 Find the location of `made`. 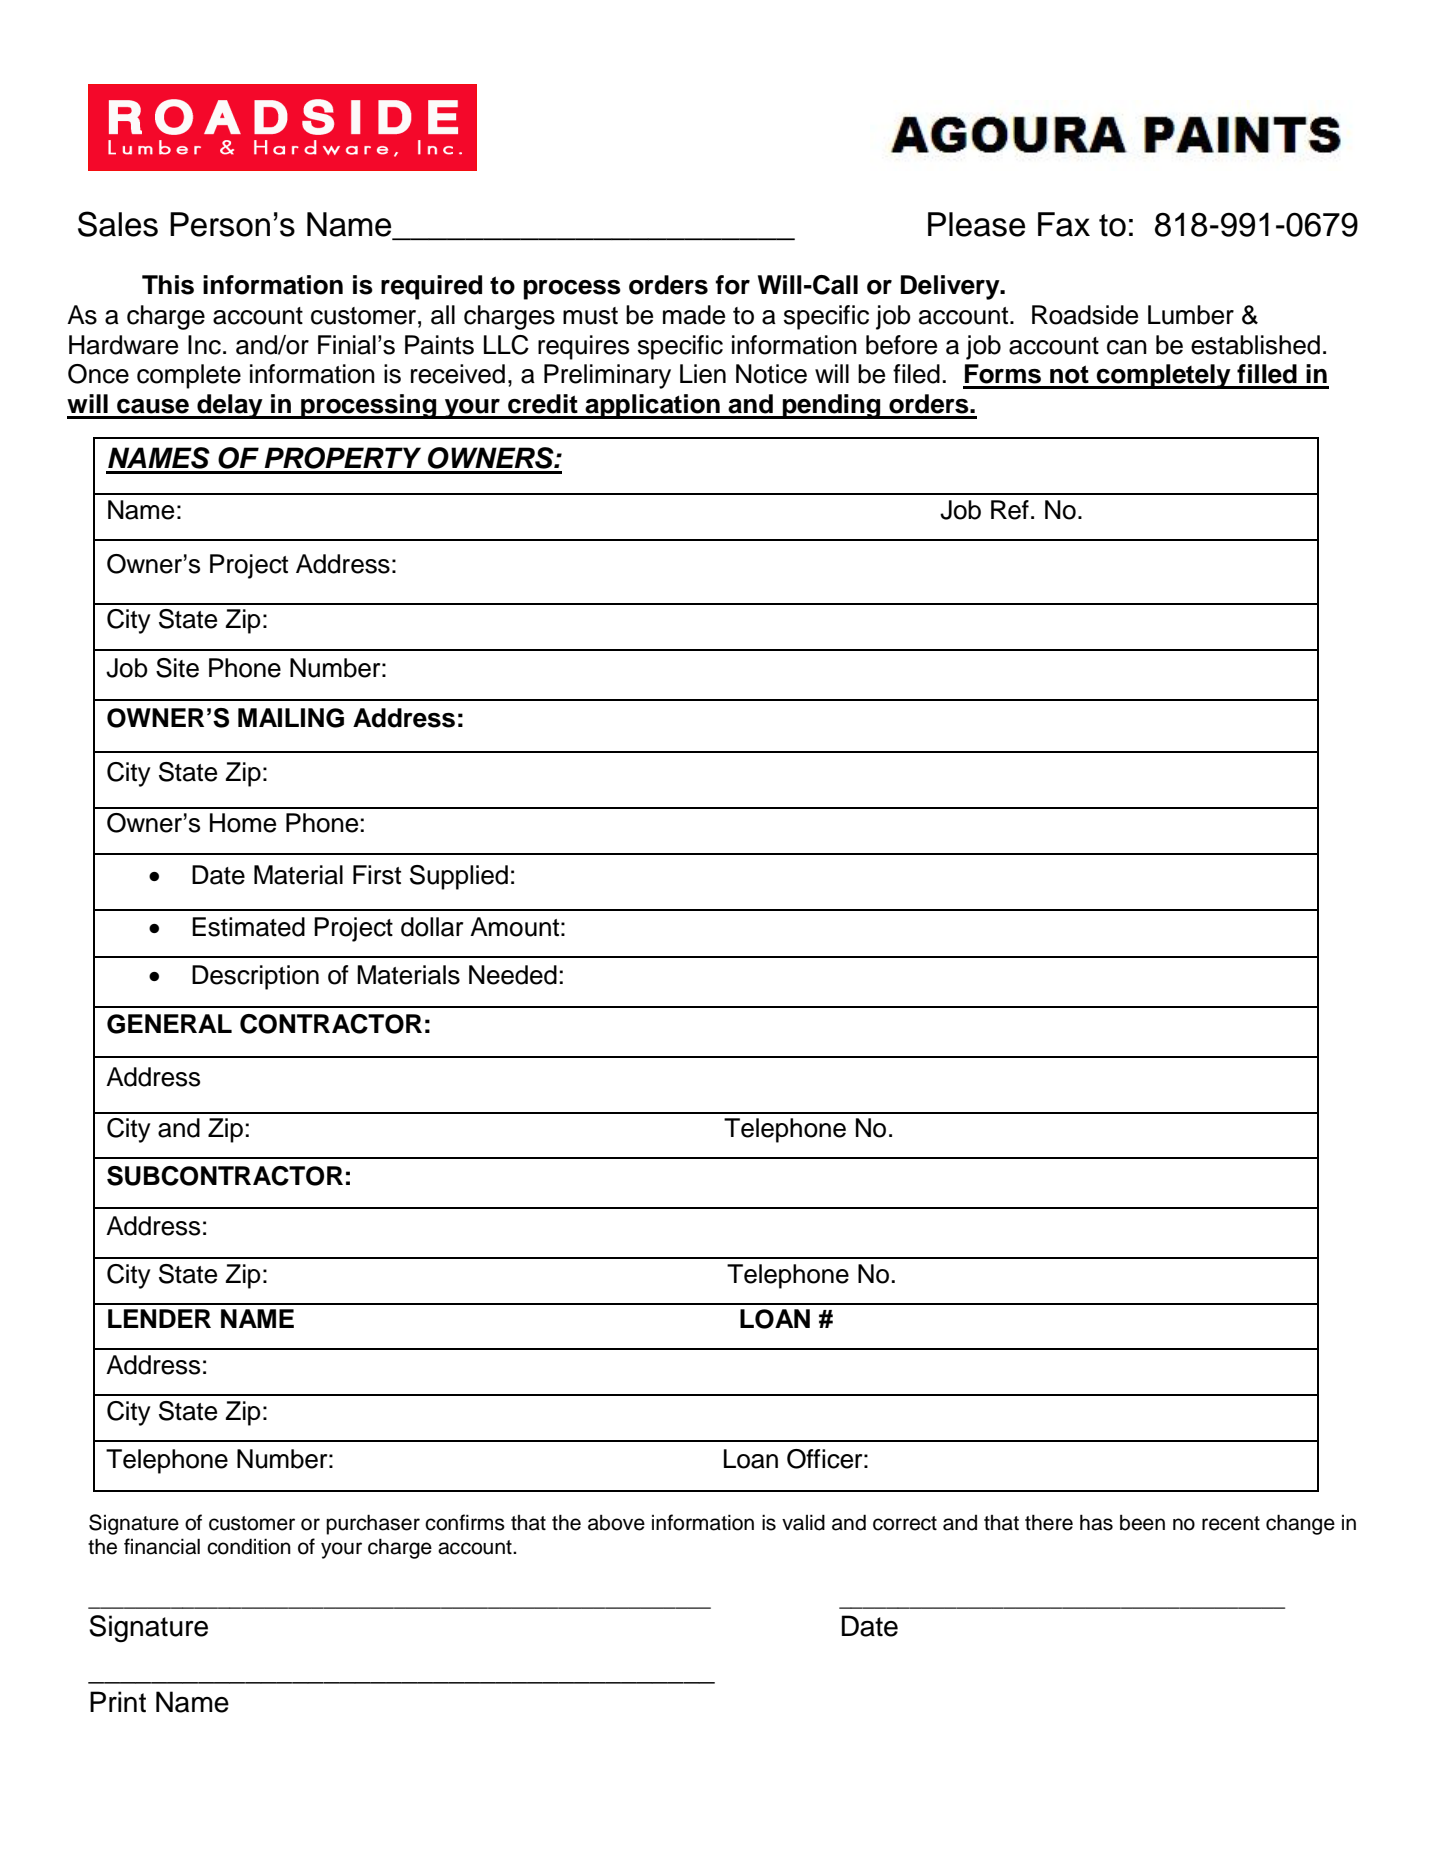

made is located at coordinates (694, 315).
